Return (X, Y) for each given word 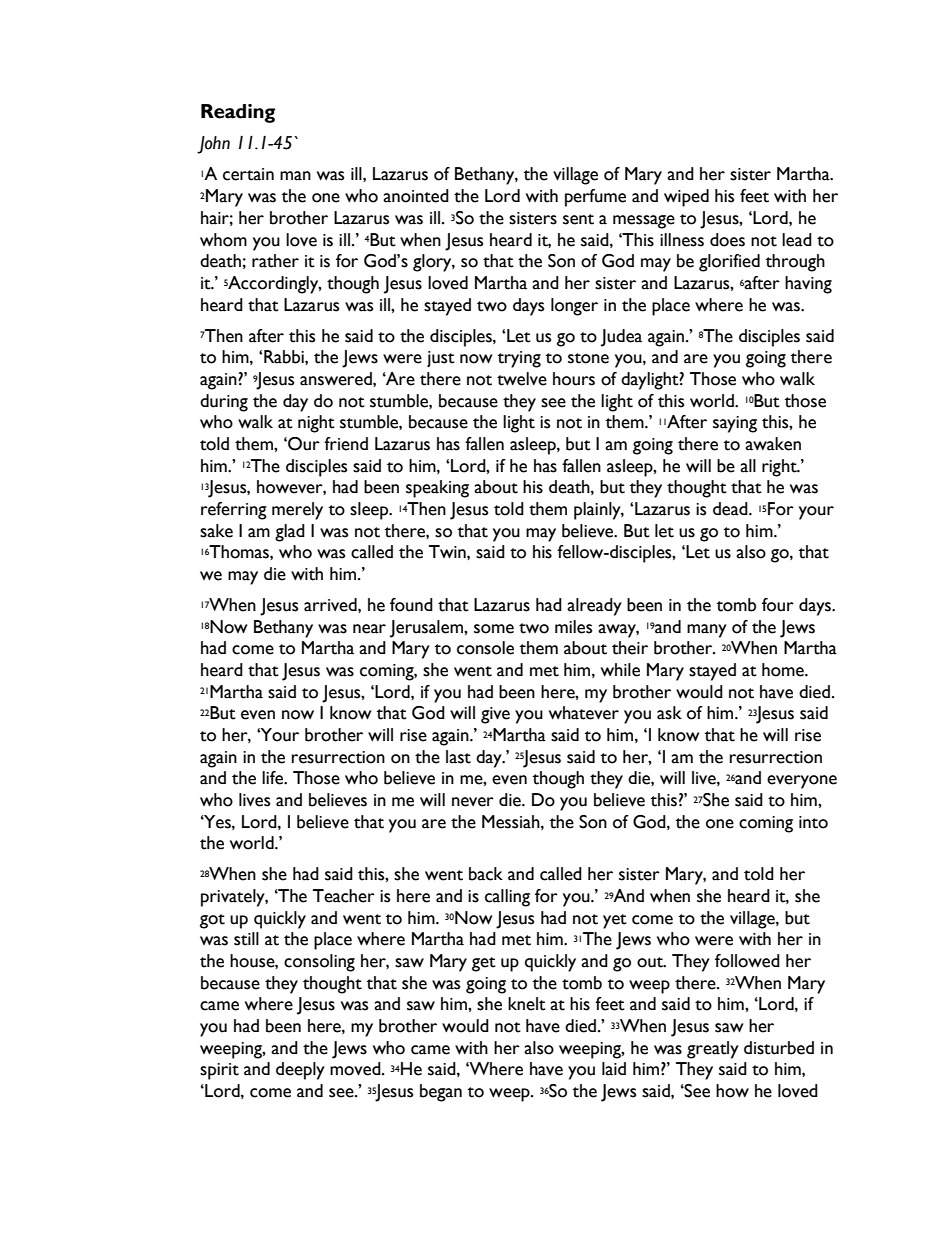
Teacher (344, 896)
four (778, 605)
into (813, 822)
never (473, 802)
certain (248, 174)
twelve (522, 379)
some (494, 629)
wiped (686, 198)
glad (290, 533)
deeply (300, 1071)
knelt (527, 1004)
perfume (595, 198)
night (316, 424)
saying (735, 424)
